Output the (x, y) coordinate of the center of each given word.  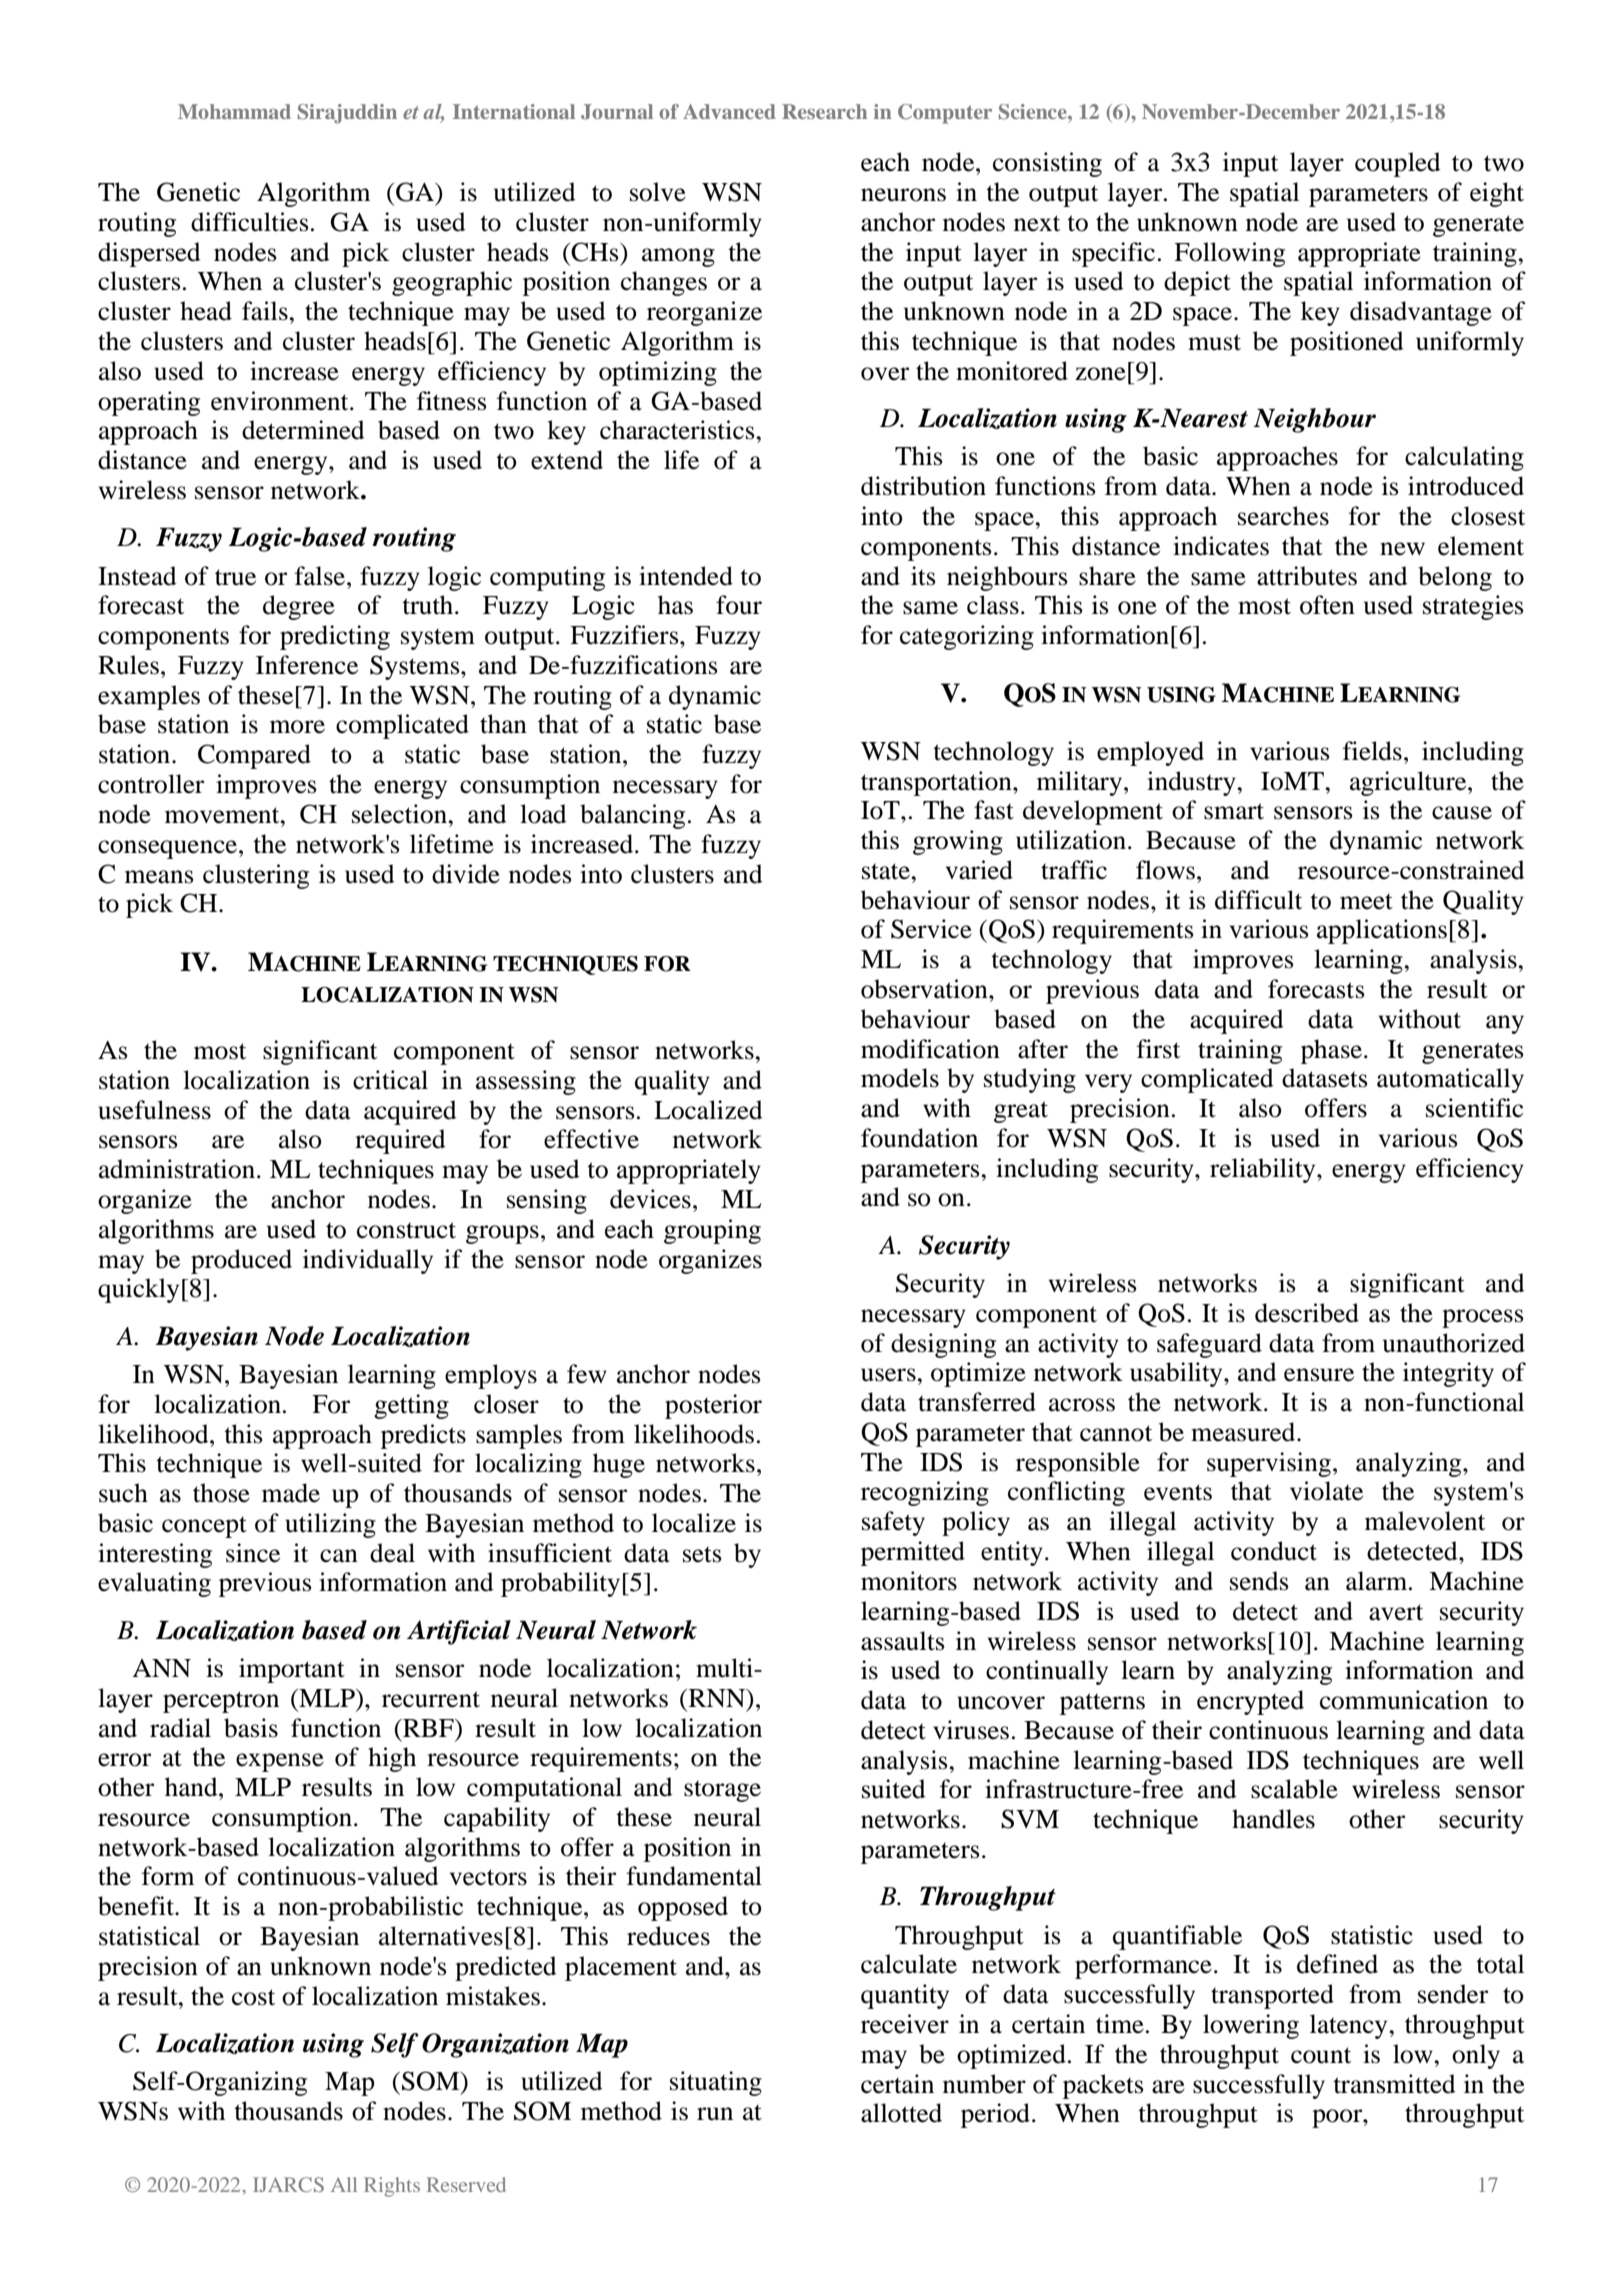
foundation (919, 1138)
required (400, 1141)
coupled (1398, 164)
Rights (392, 2187)
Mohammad (234, 111)
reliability (1264, 1170)
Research (824, 111)
